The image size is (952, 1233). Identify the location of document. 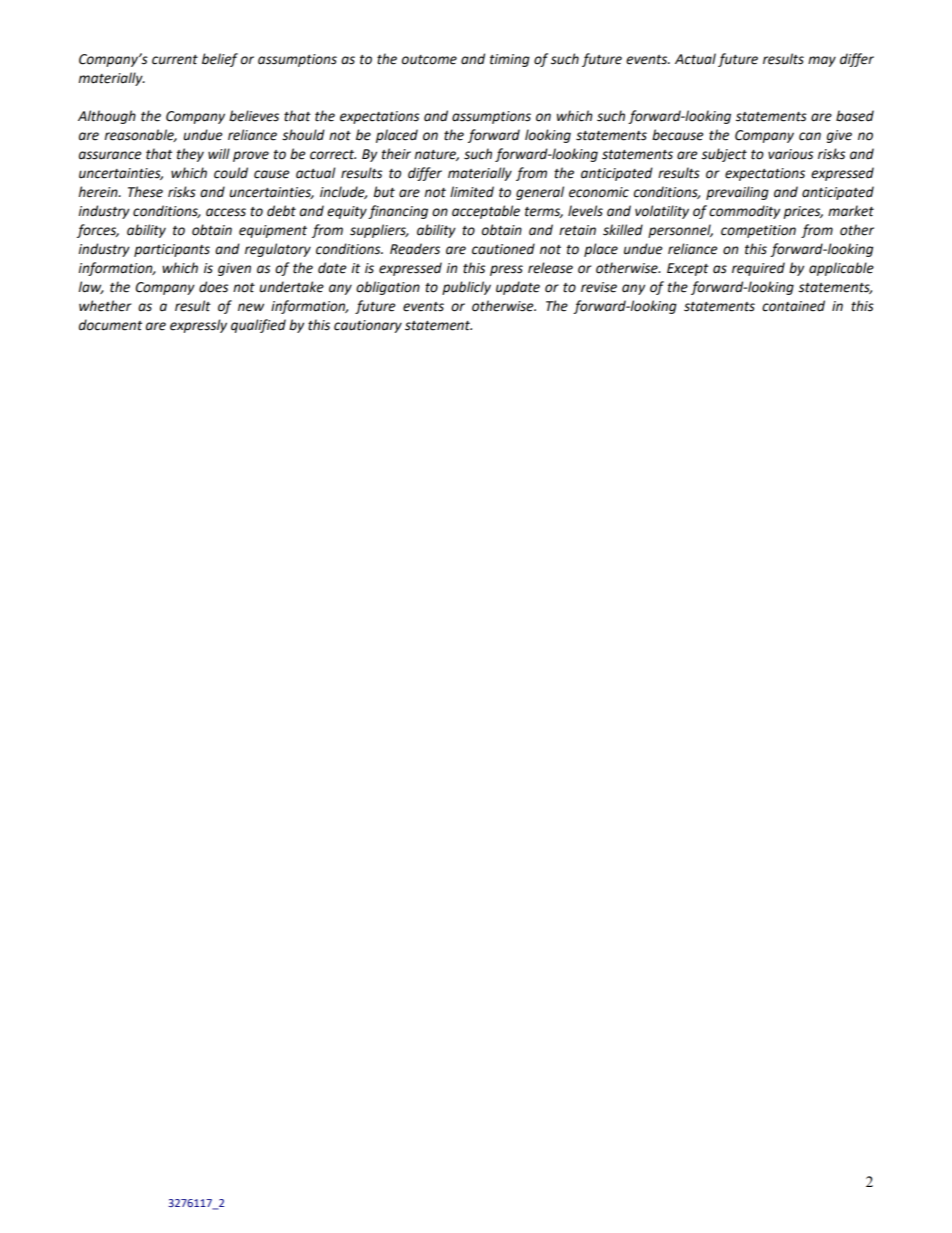
(110, 325).
